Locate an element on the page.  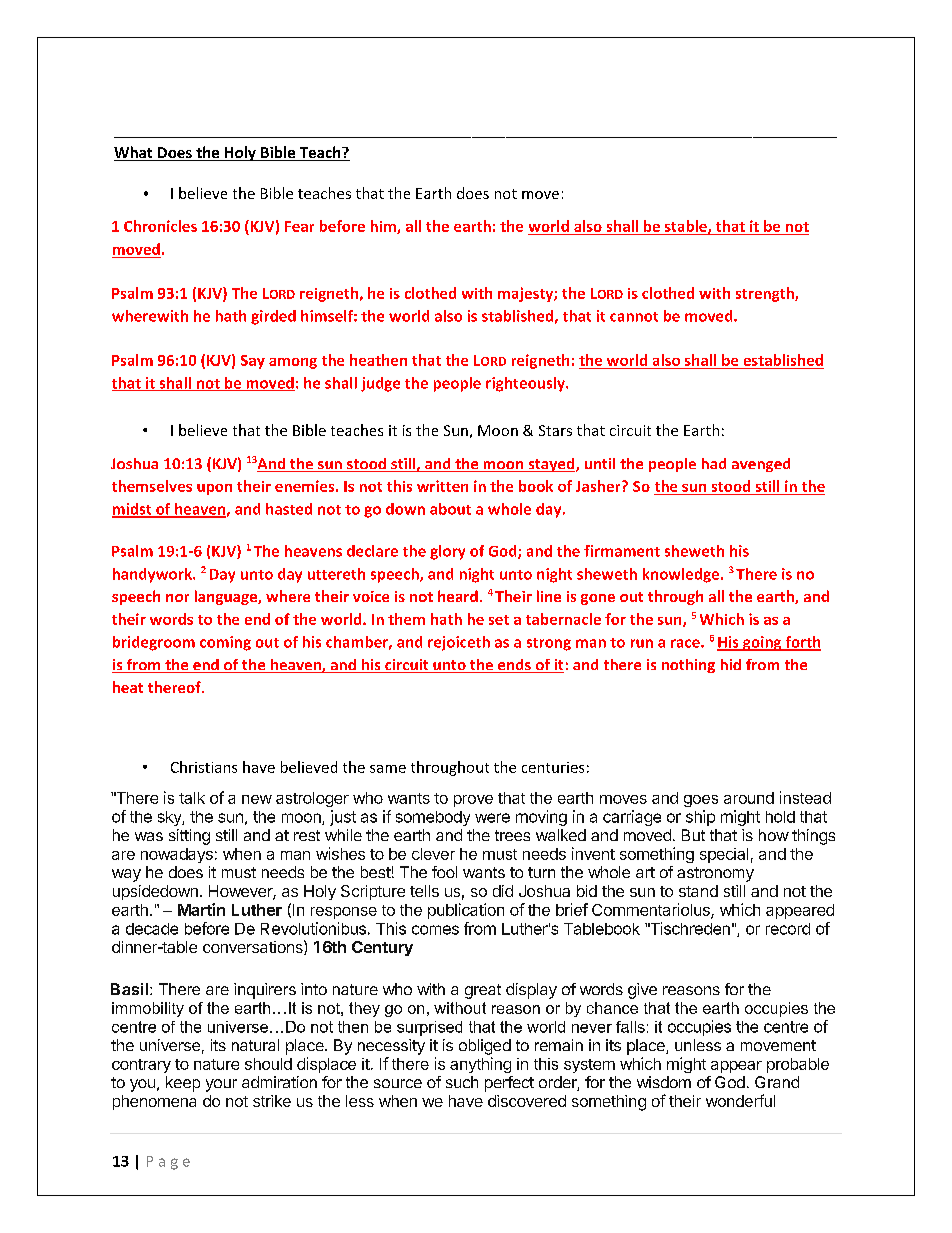
Fear is located at coordinates (299, 226).
